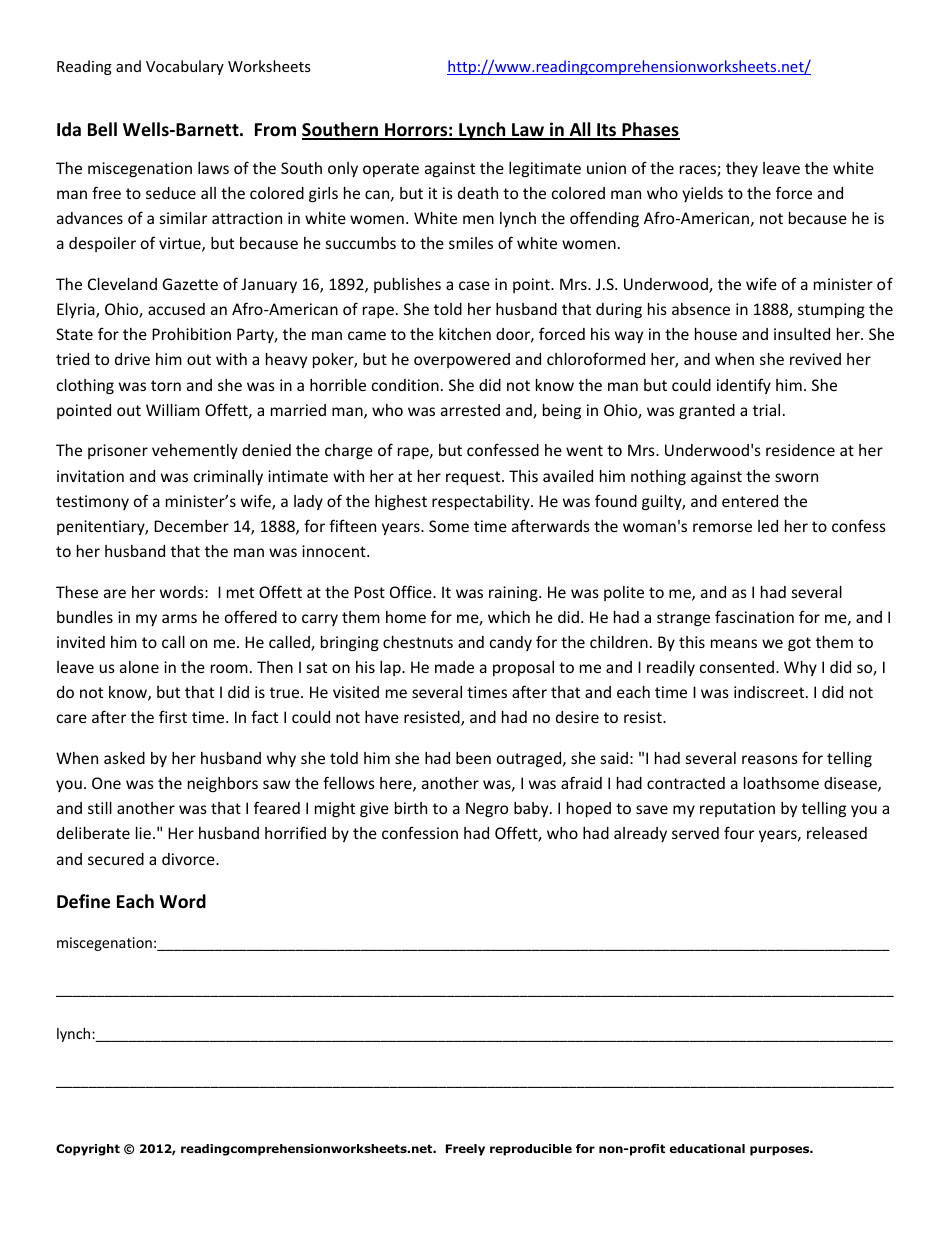 This screenshot has height=1233, width=952. I want to click on Vocabulary, so click(185, 67).
